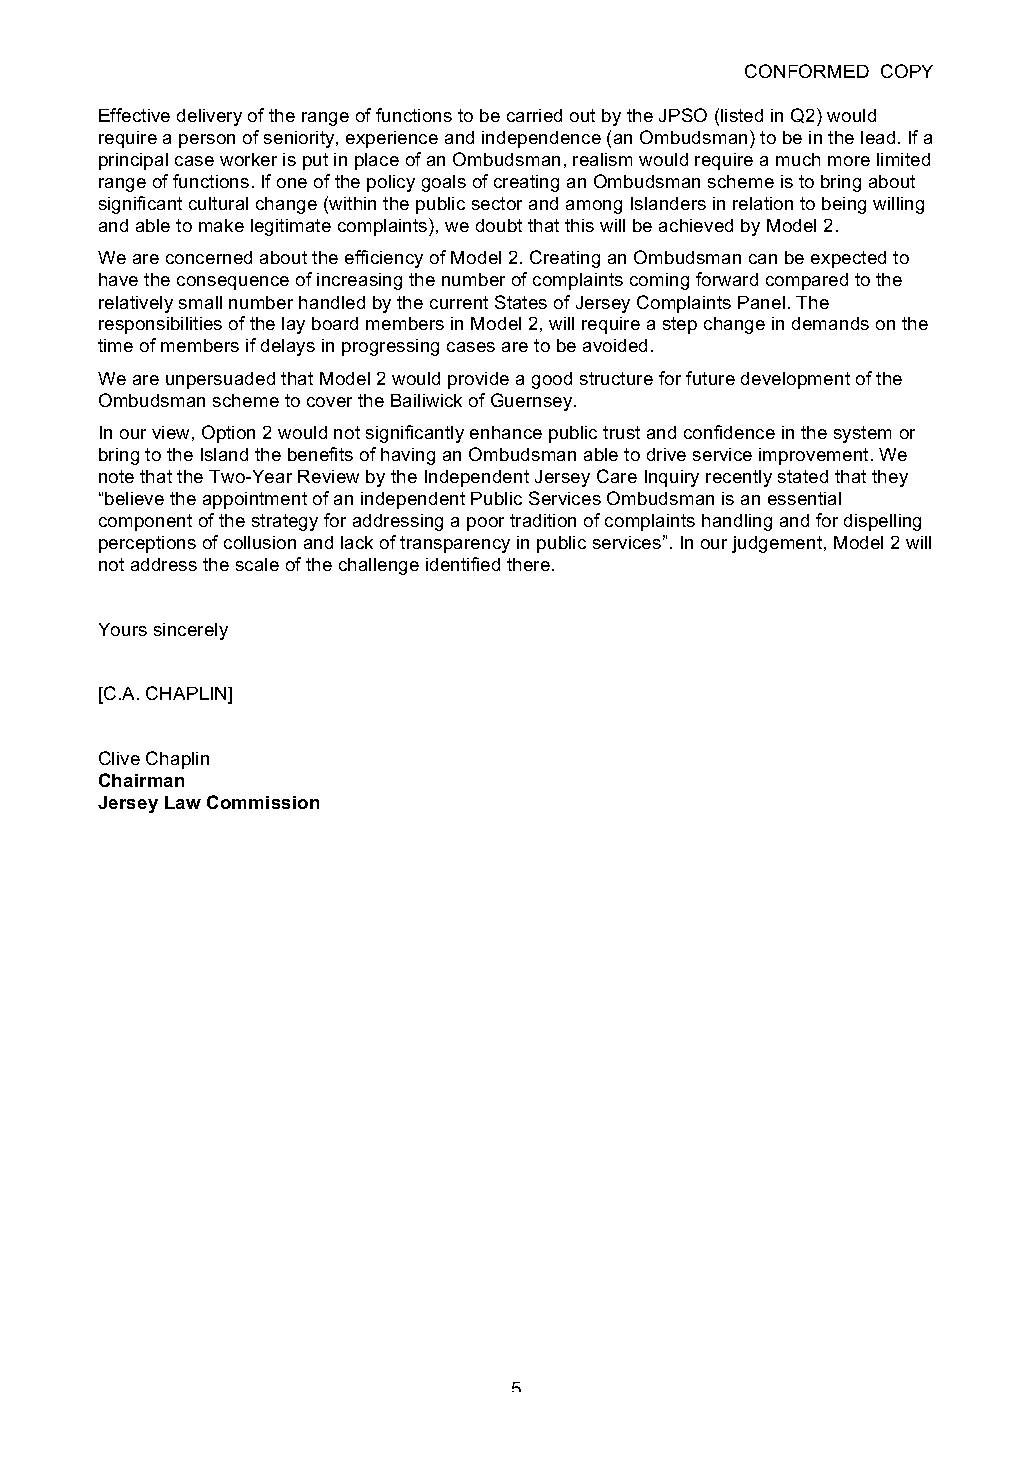 This screenshot has height=1462, width=1034. I want to click on delivery, so click(209, 117).
